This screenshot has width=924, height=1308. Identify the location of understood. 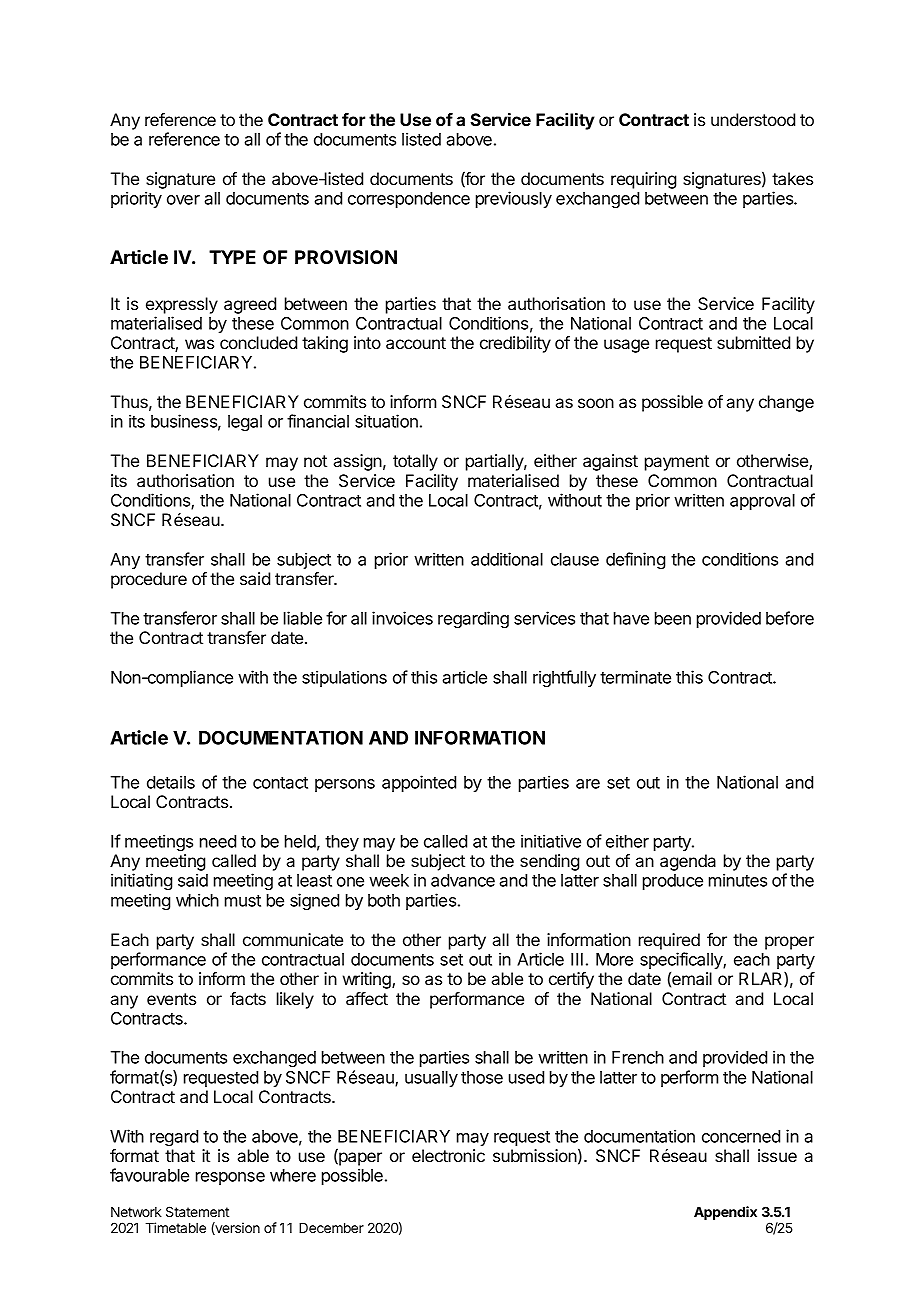
(753, 119).
